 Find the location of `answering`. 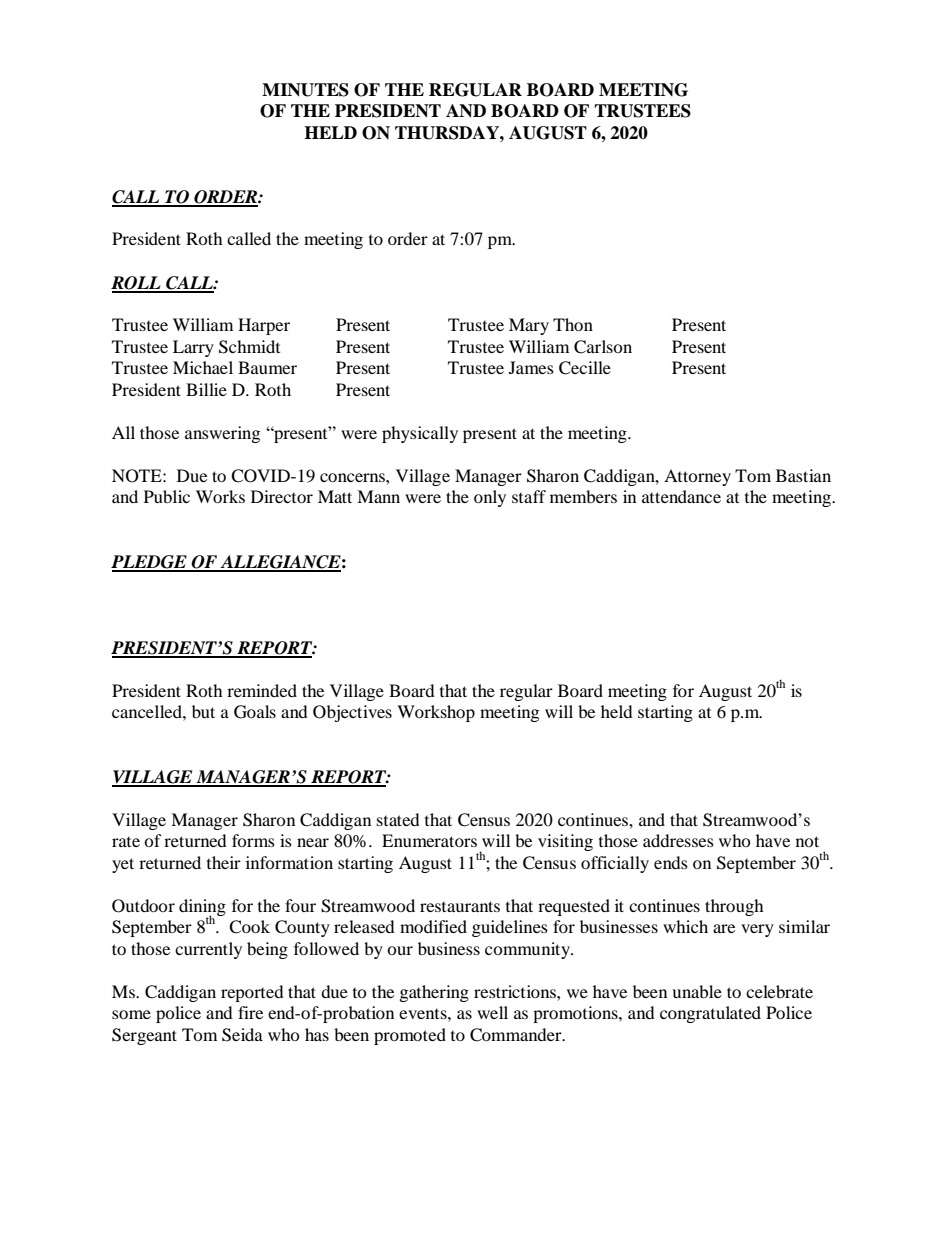

answering is located at coordinates (222, 434).
